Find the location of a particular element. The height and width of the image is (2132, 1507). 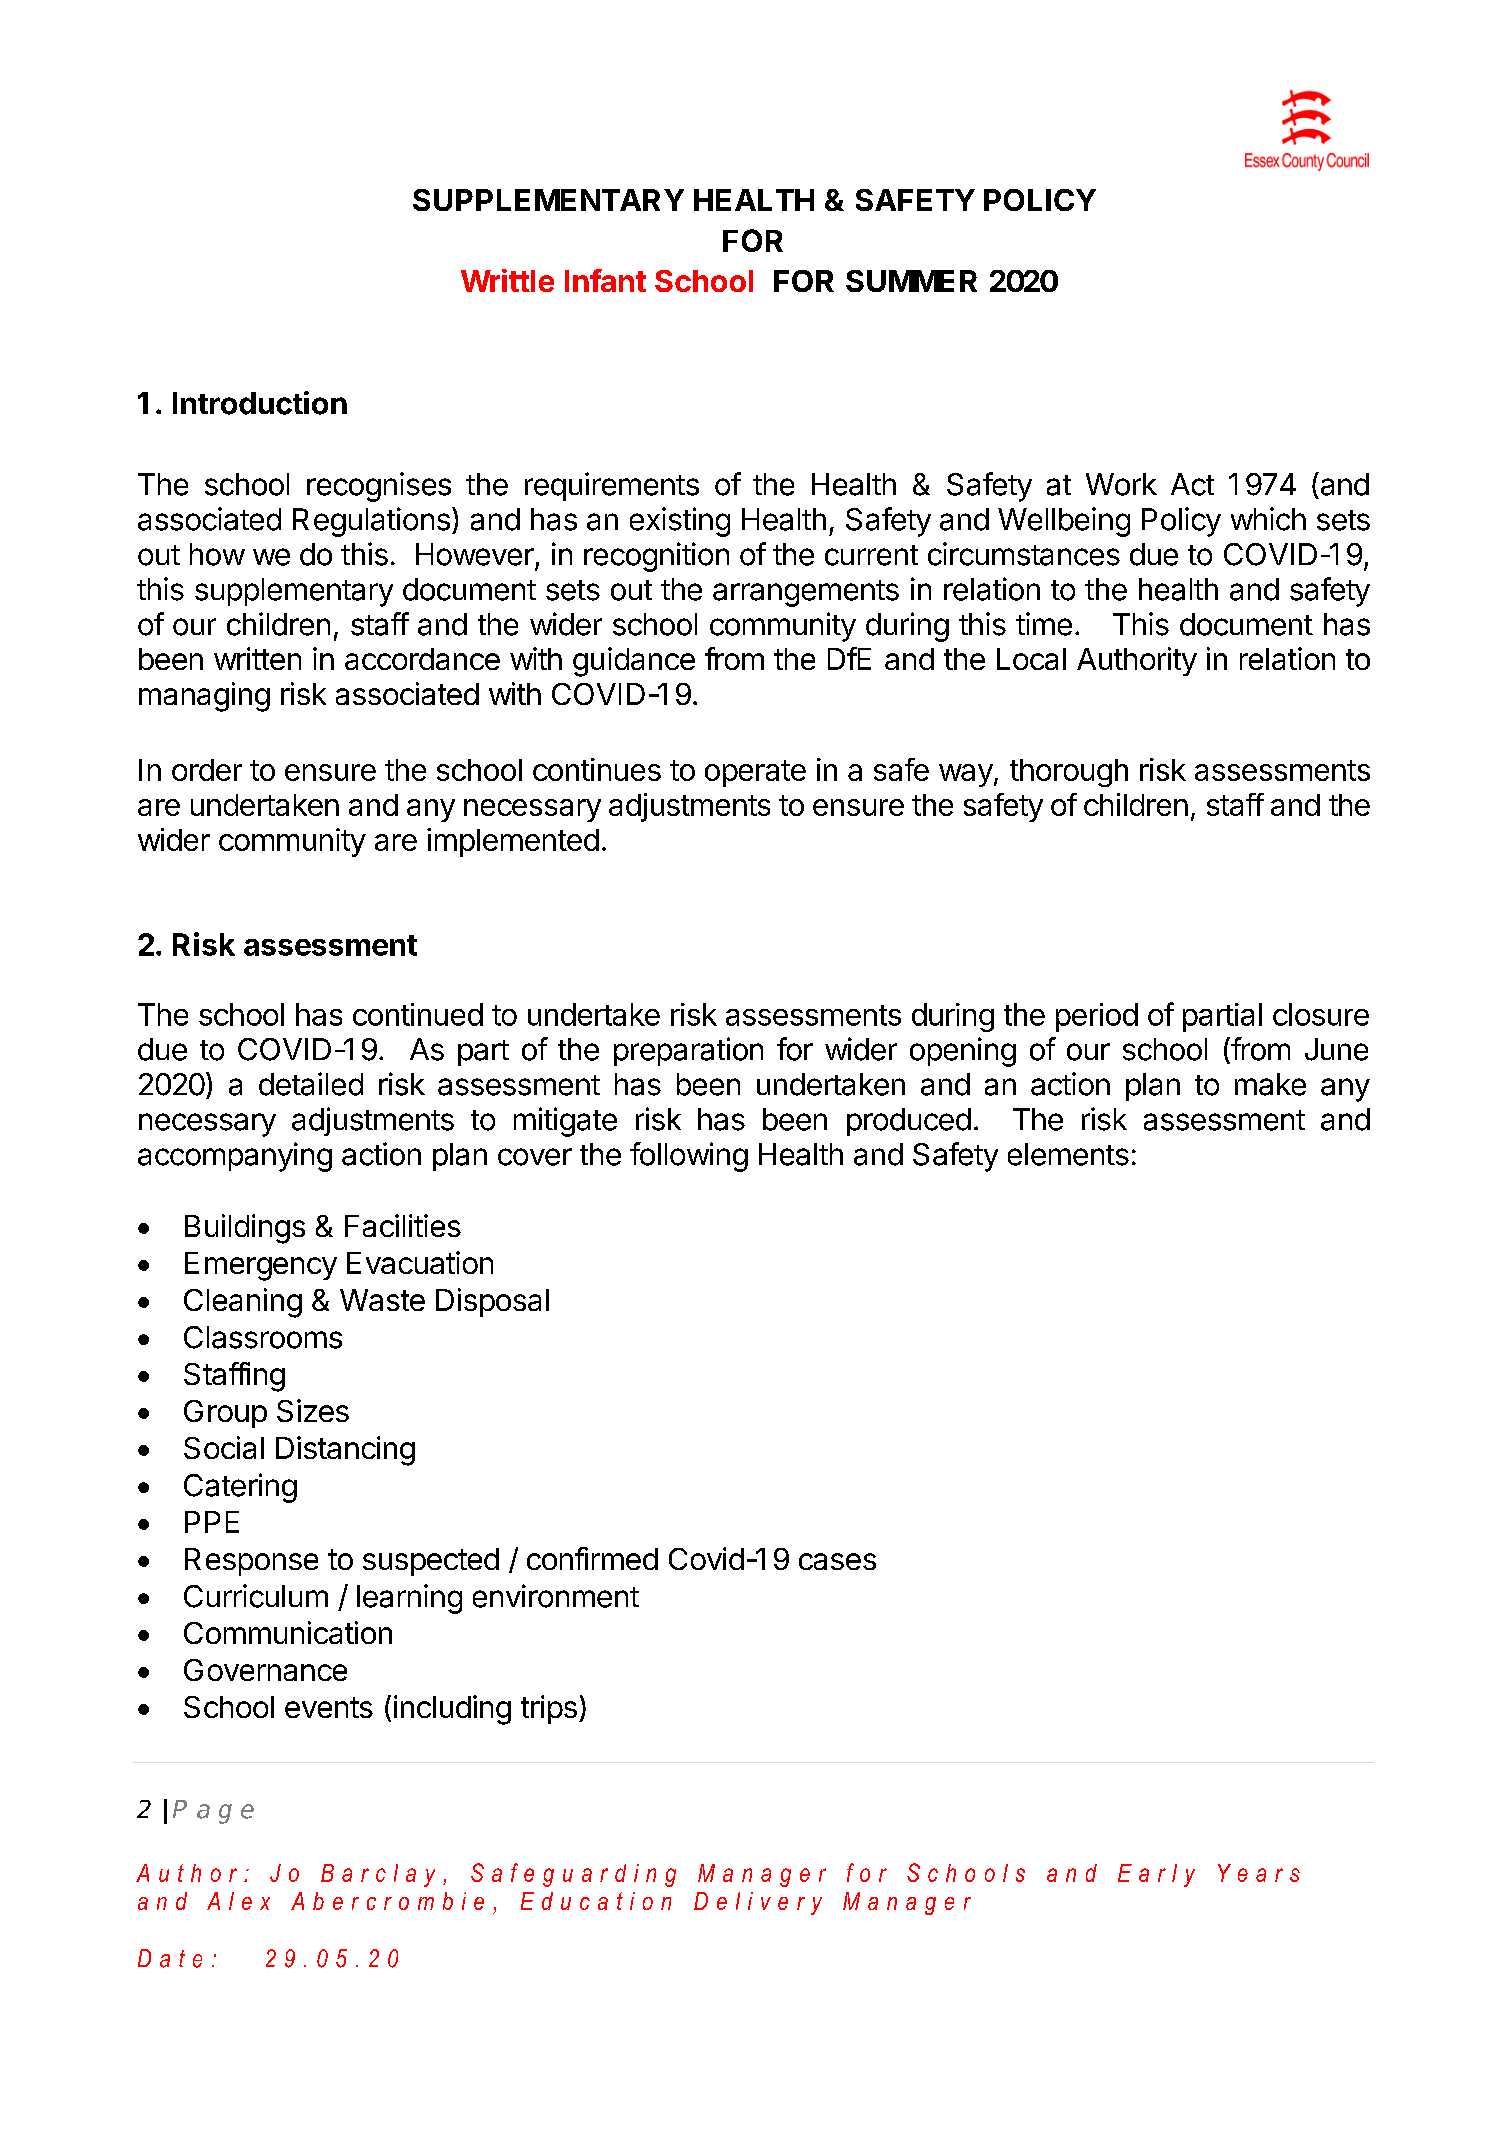

thorough is located at coordinates (1069, 773).
